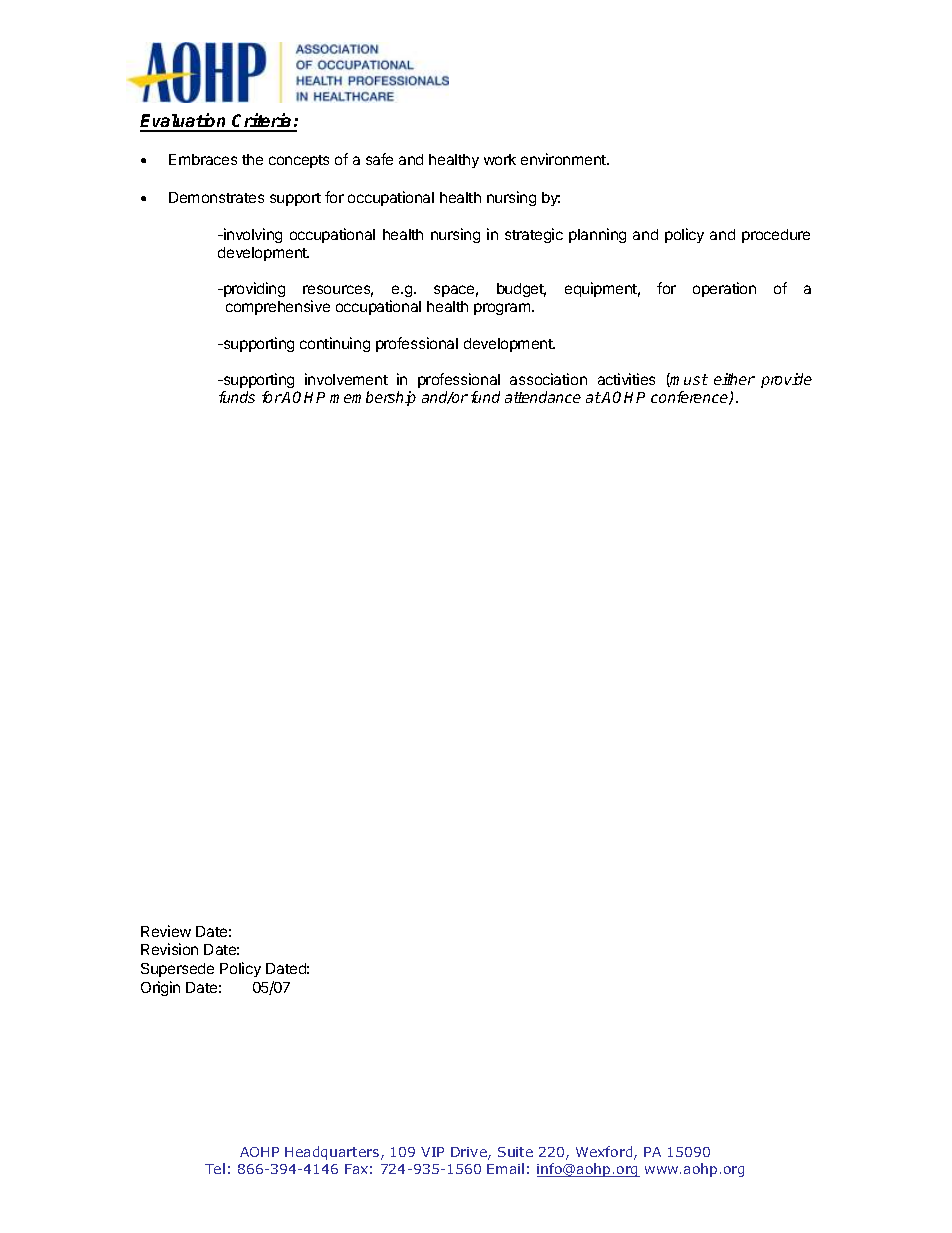 The height and width of the screenshot is (1233, 952). Describe the element at coordinates (688, 380) in the screenshot. I see `must` at that location.
